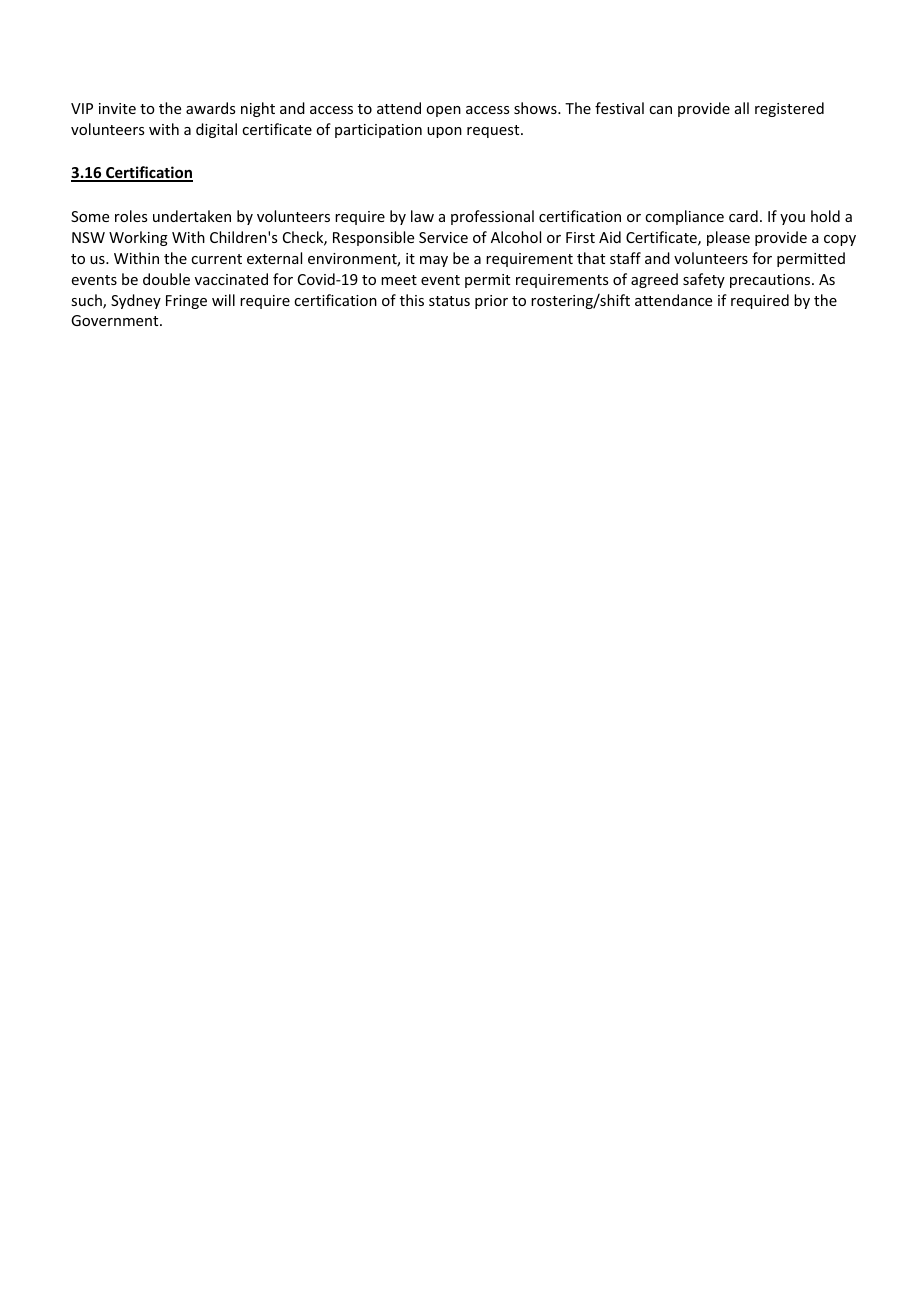 Image resolution: width=924 pixels, height=1308 pixels. What do you see at coordinates (116, 320) in the screenshot?
I see `Government` at bounding box center [116, 320].
